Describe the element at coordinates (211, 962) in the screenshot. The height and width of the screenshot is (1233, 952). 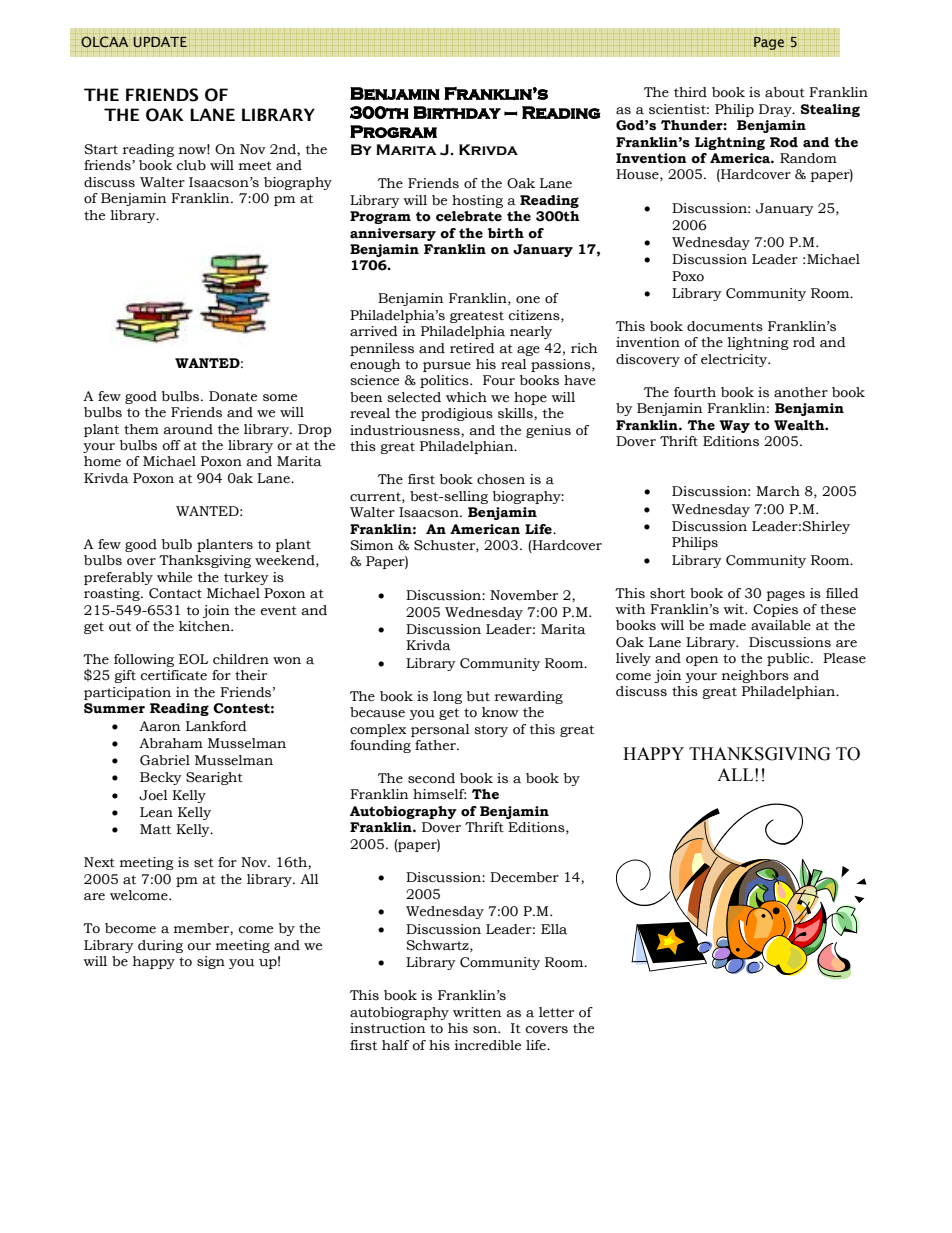
I see `sign` at that location.
